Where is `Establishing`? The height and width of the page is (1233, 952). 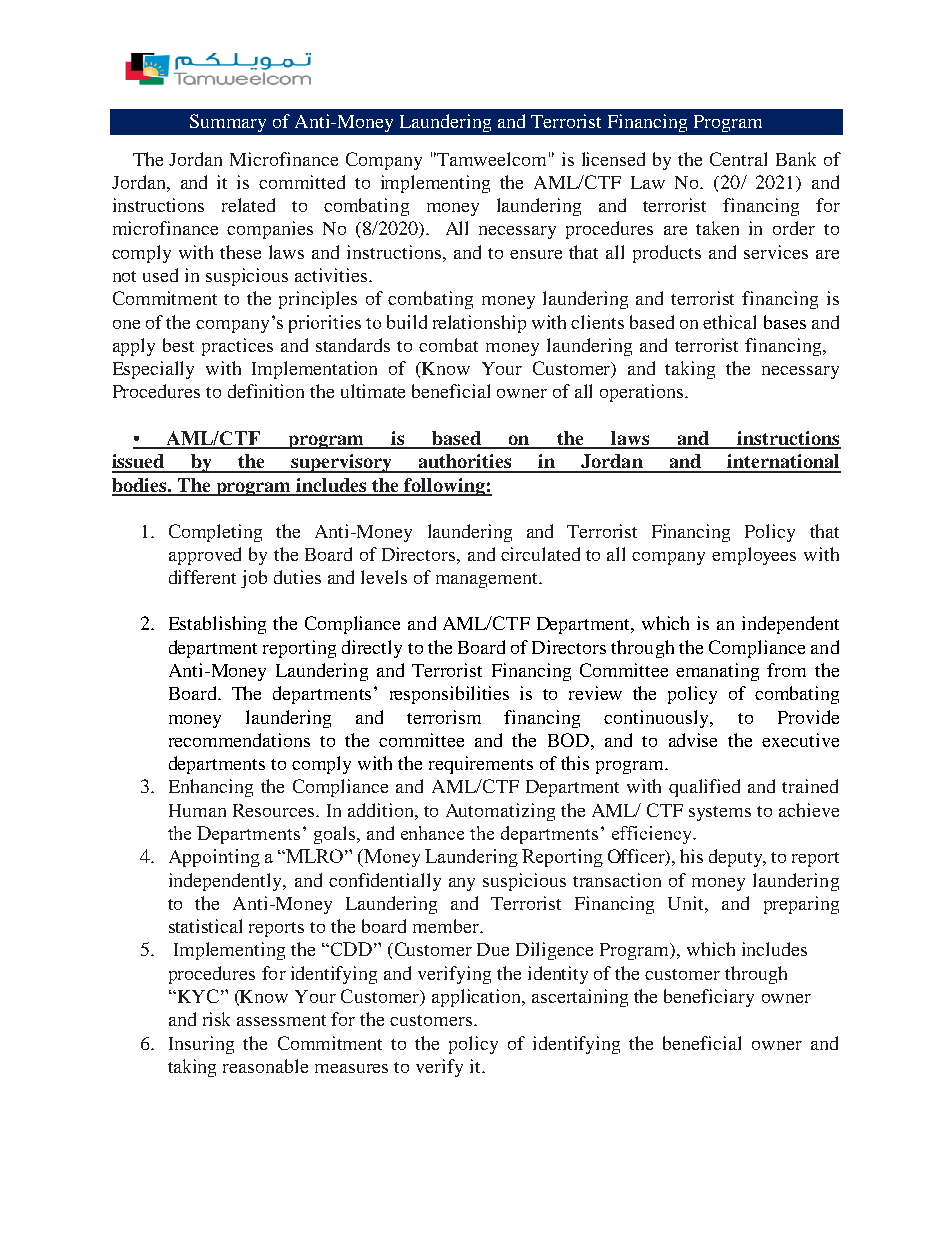
Establishing is located at coordinates (217, 625).
